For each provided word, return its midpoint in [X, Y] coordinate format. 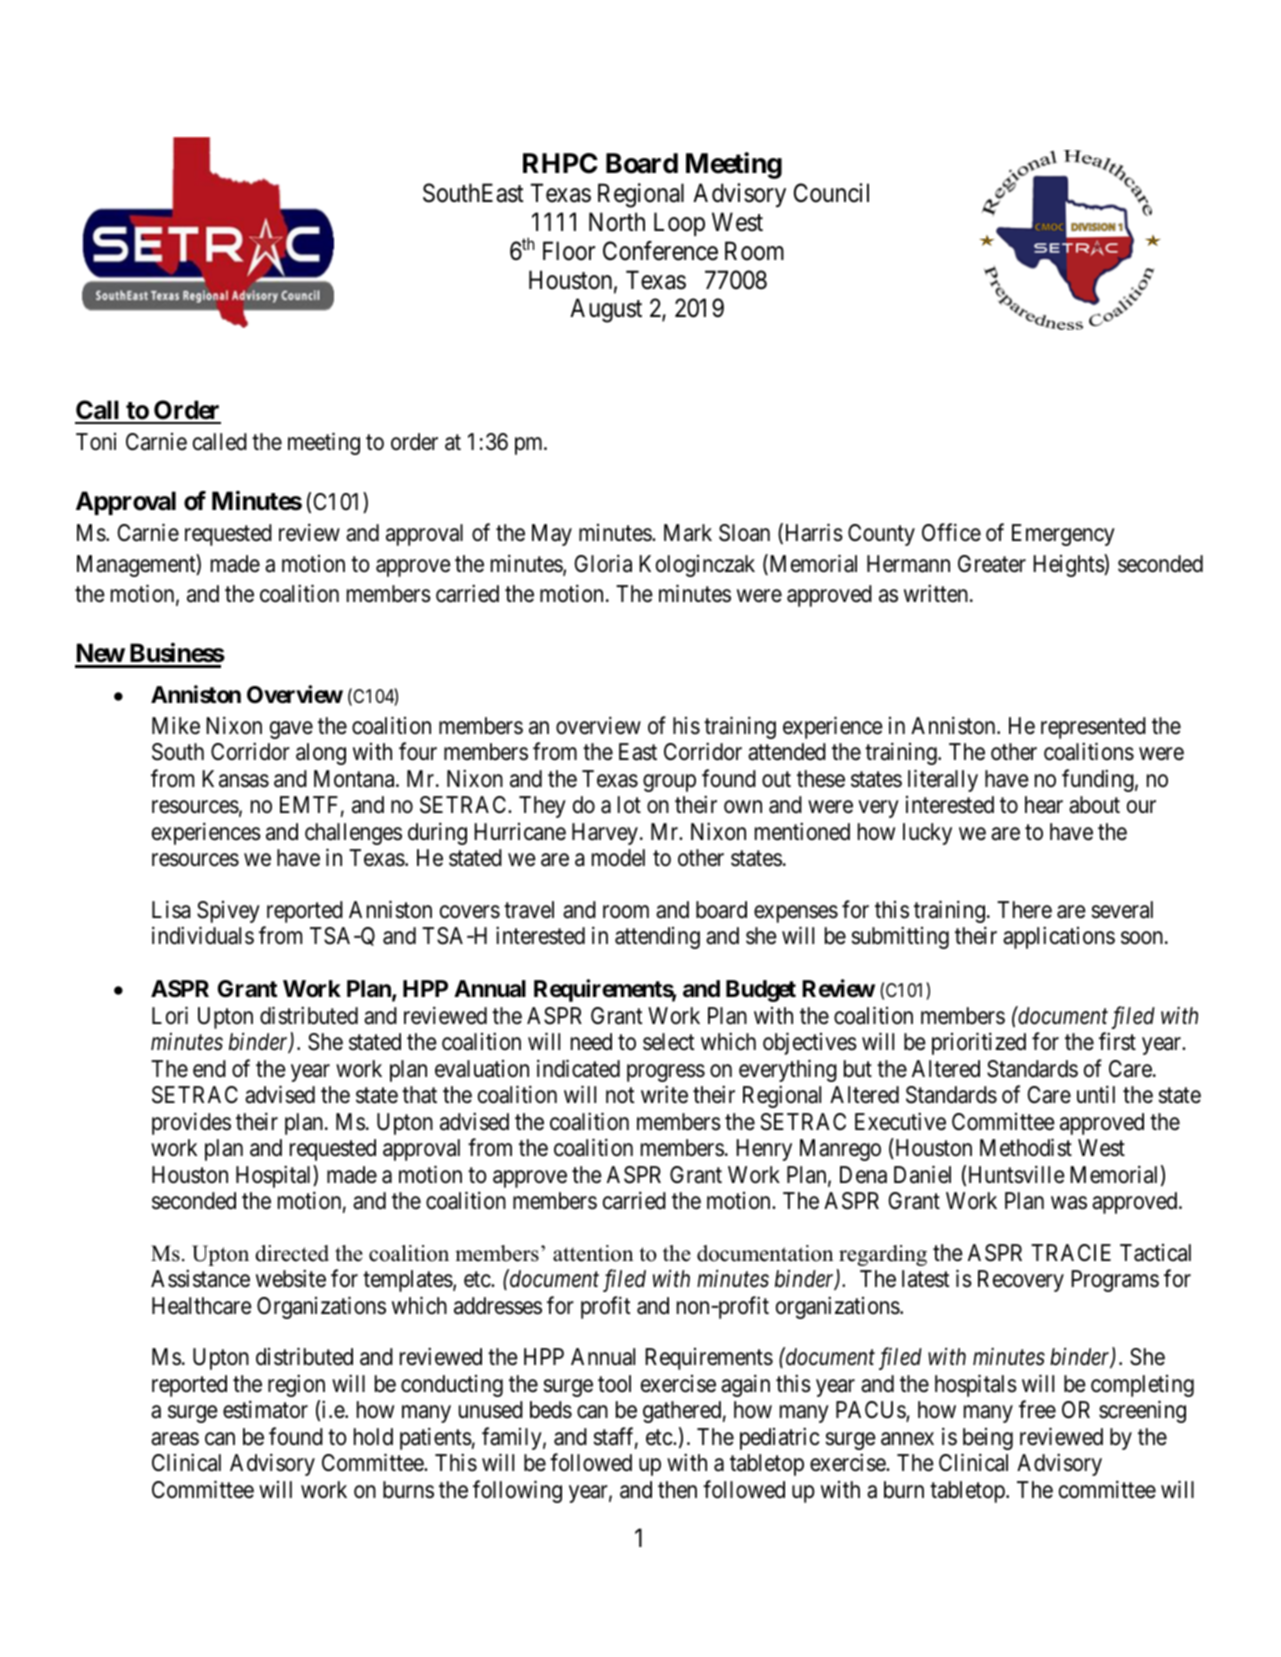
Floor [569, 251]
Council [831, 193]
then [677, 1490]
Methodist [1026, 1147]
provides [191, 1123]
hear [1044, 805]
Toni [96, 442]
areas [175, 1439]
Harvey [605, 834]
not [620, 1096]
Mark [688, 533]
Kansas [235, 779]
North [617, 222]
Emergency [1063, 535]
